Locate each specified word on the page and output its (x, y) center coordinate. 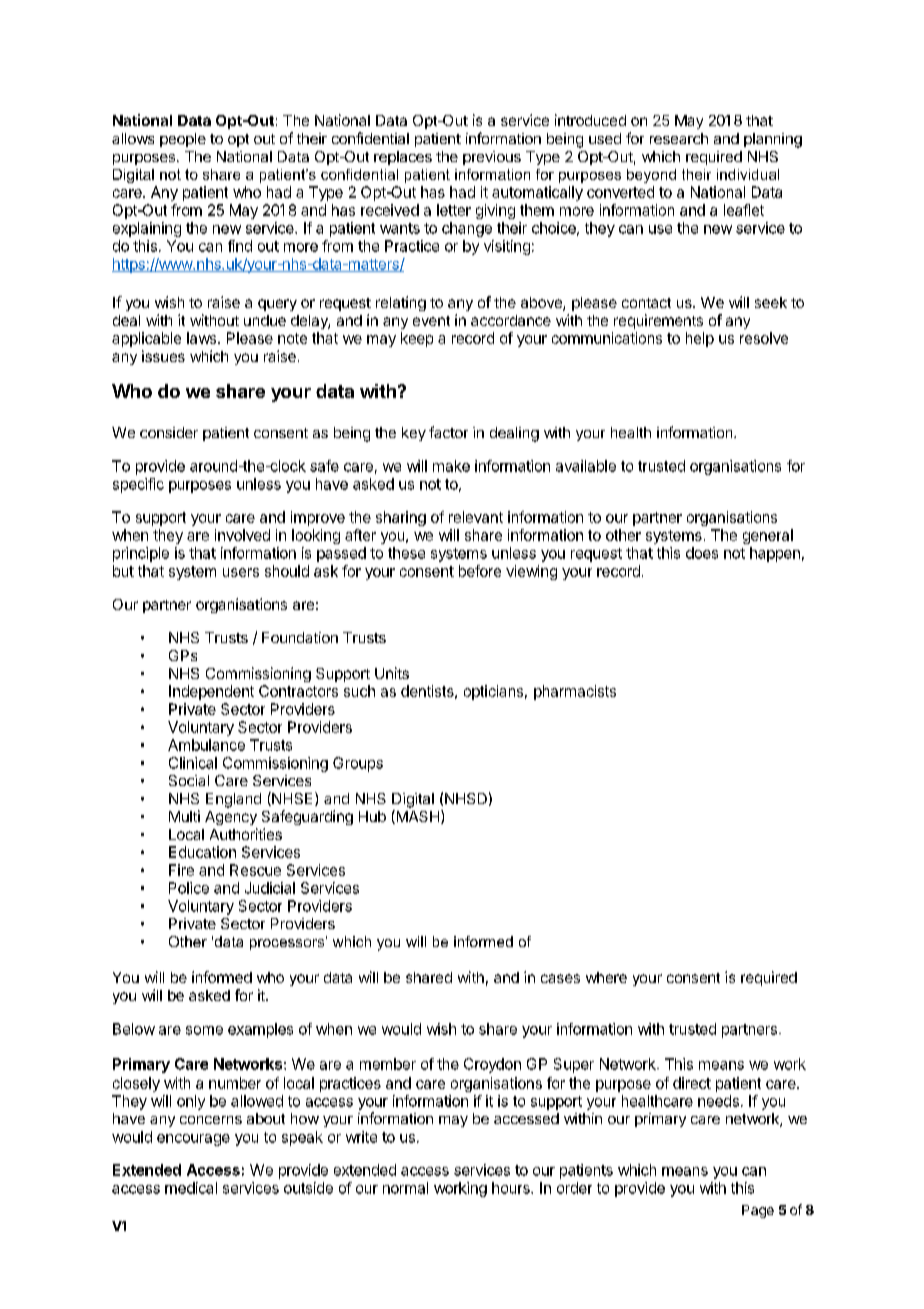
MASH (416, 817)
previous (492, 158)
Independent (211, 692)
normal (405, 1188)
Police (189, 888)
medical (191, 1188)
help (700, 339)
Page (758, 1211)
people (183, 140)
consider (169, 432)
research (679, 138)
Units (392, 673)
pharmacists (575, 692)
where (606, 977)
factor (448, 432)
